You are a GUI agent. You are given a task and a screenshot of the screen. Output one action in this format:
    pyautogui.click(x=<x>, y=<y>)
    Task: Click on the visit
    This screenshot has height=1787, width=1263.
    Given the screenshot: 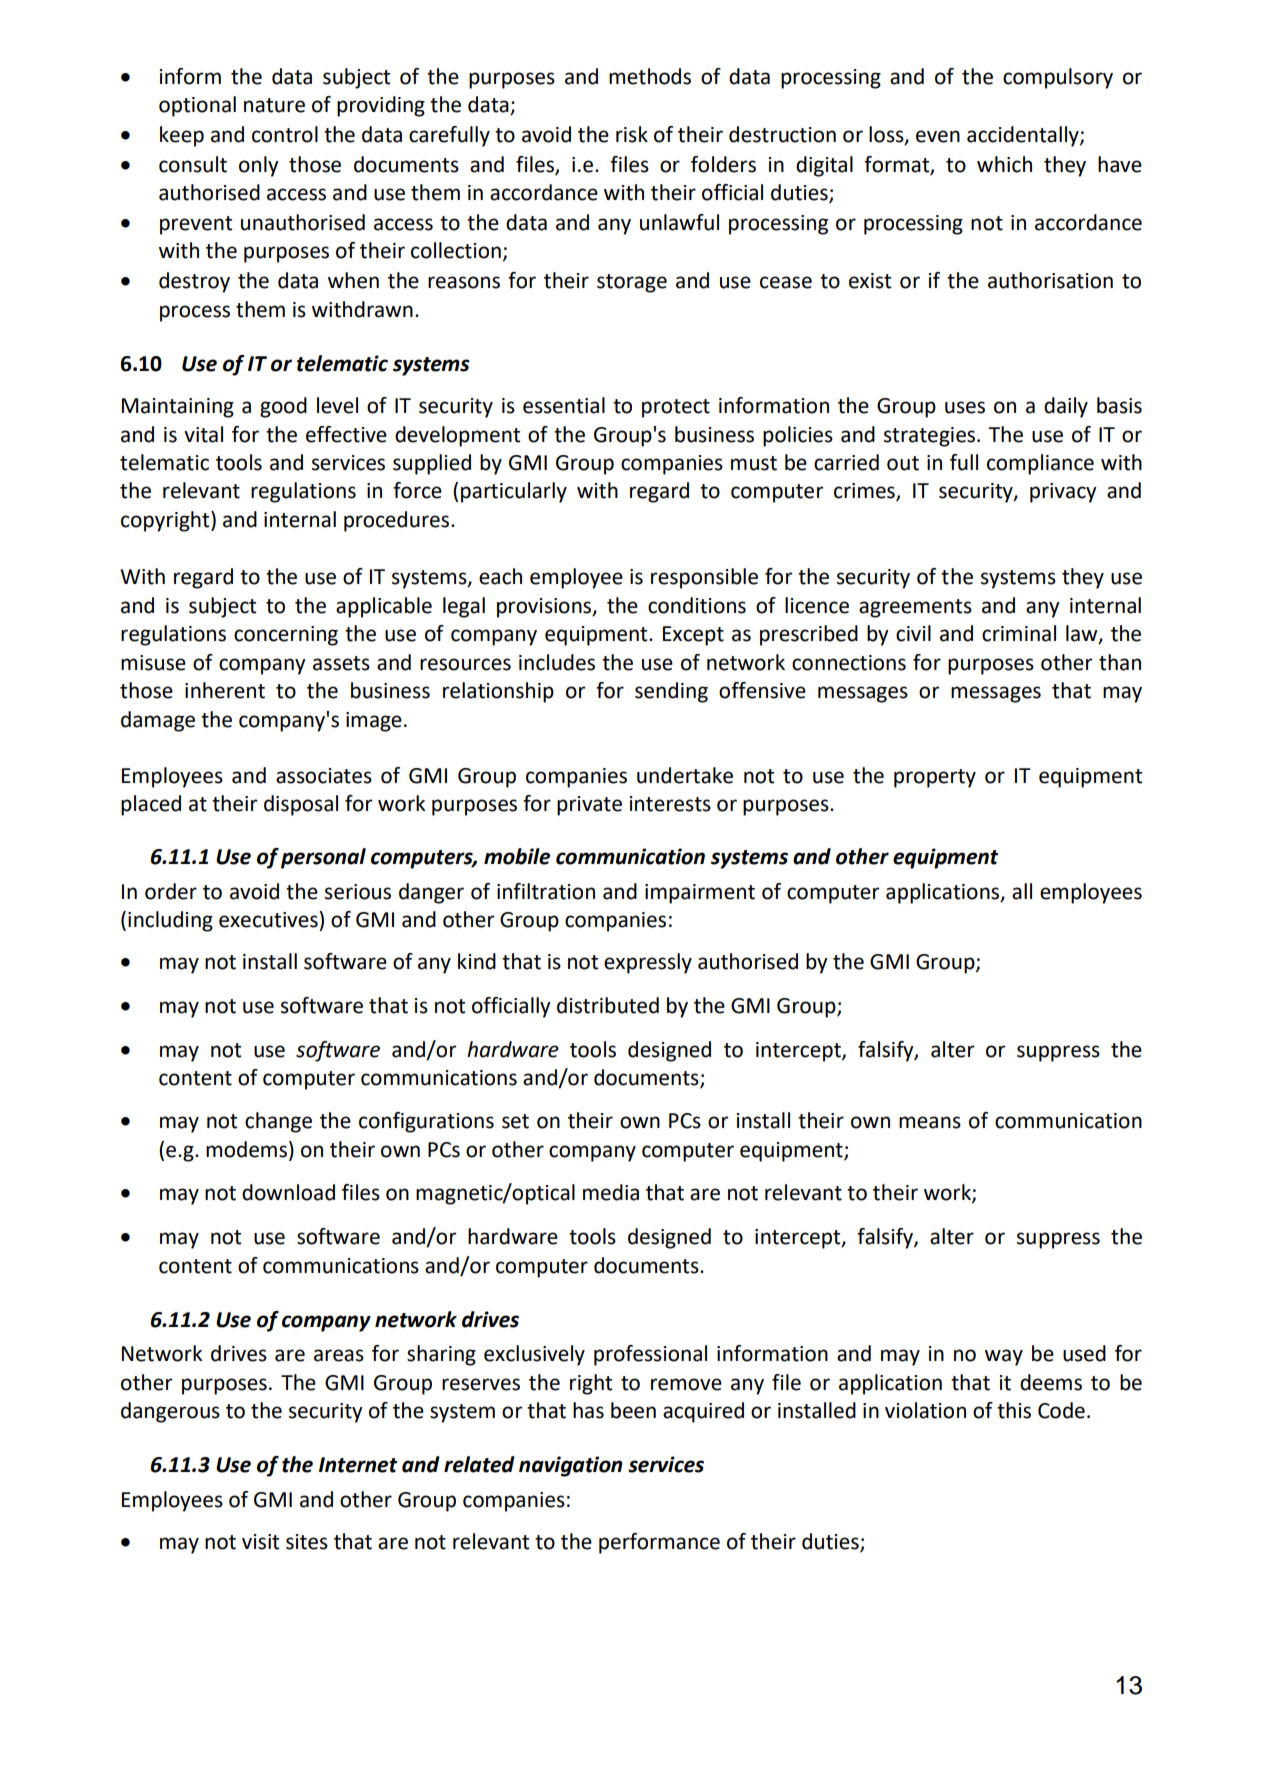 What is the action you would take?
    pyautogui.click(x=260, y=1542)
